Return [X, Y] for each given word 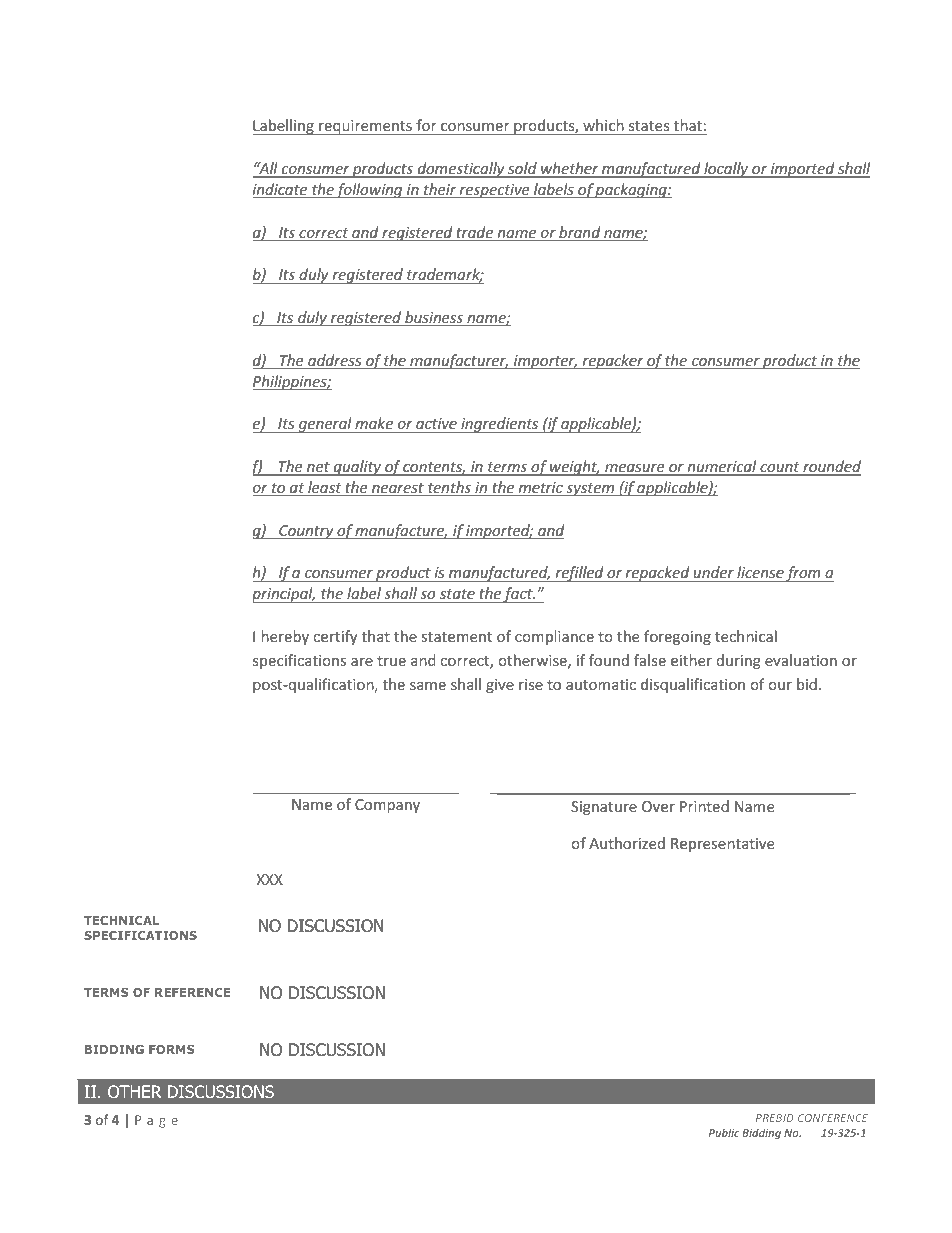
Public [724, 1132]
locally [726, 170]
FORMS [171, 1049]
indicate [281, 189]
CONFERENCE [833, 1118]
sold [522, 169]
